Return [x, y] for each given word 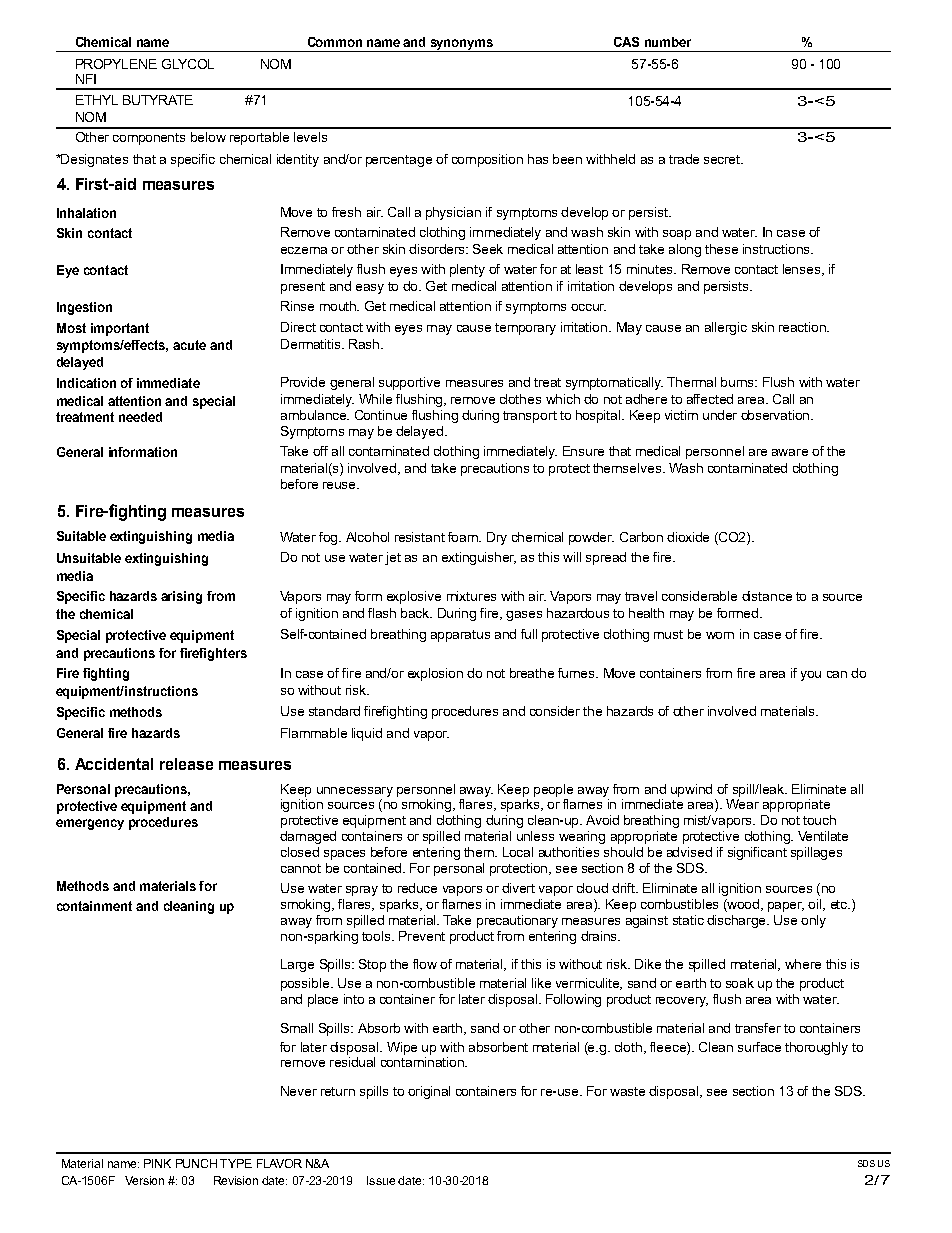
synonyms [462, 45]
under [720, 415]
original [429, 1092]
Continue [381, 415]
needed [140, 417]
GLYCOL [188, 64]
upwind [691, 790]
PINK [157, 1163]
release [186, 764]
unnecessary [355, 792]
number [668, 42]
